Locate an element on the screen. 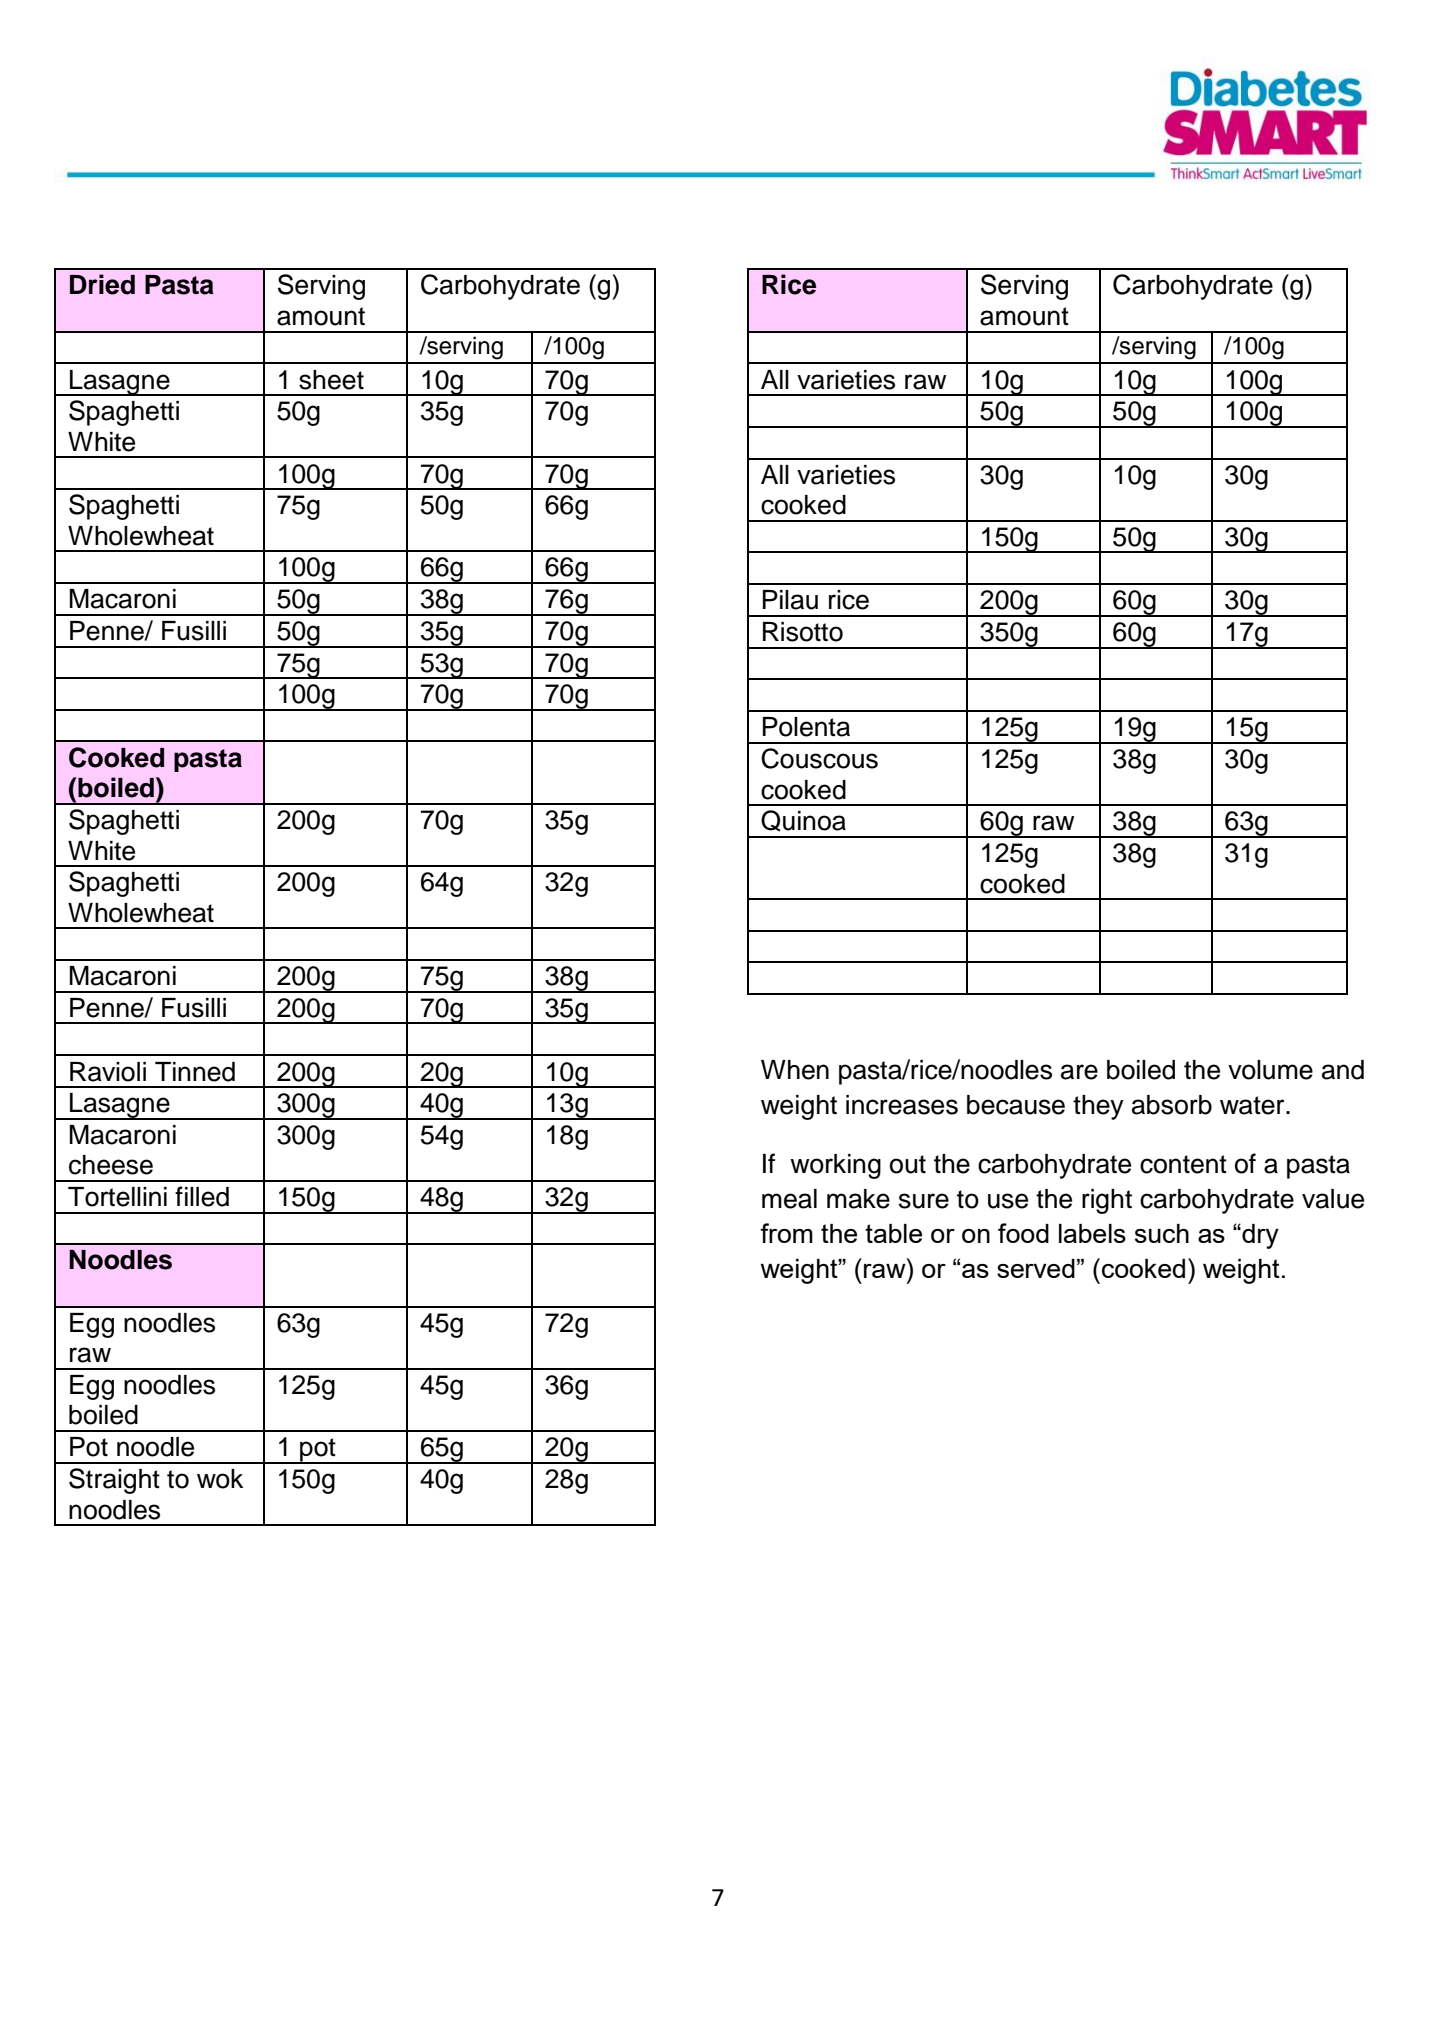  Quinoa is located at coordinates (803, 821).
